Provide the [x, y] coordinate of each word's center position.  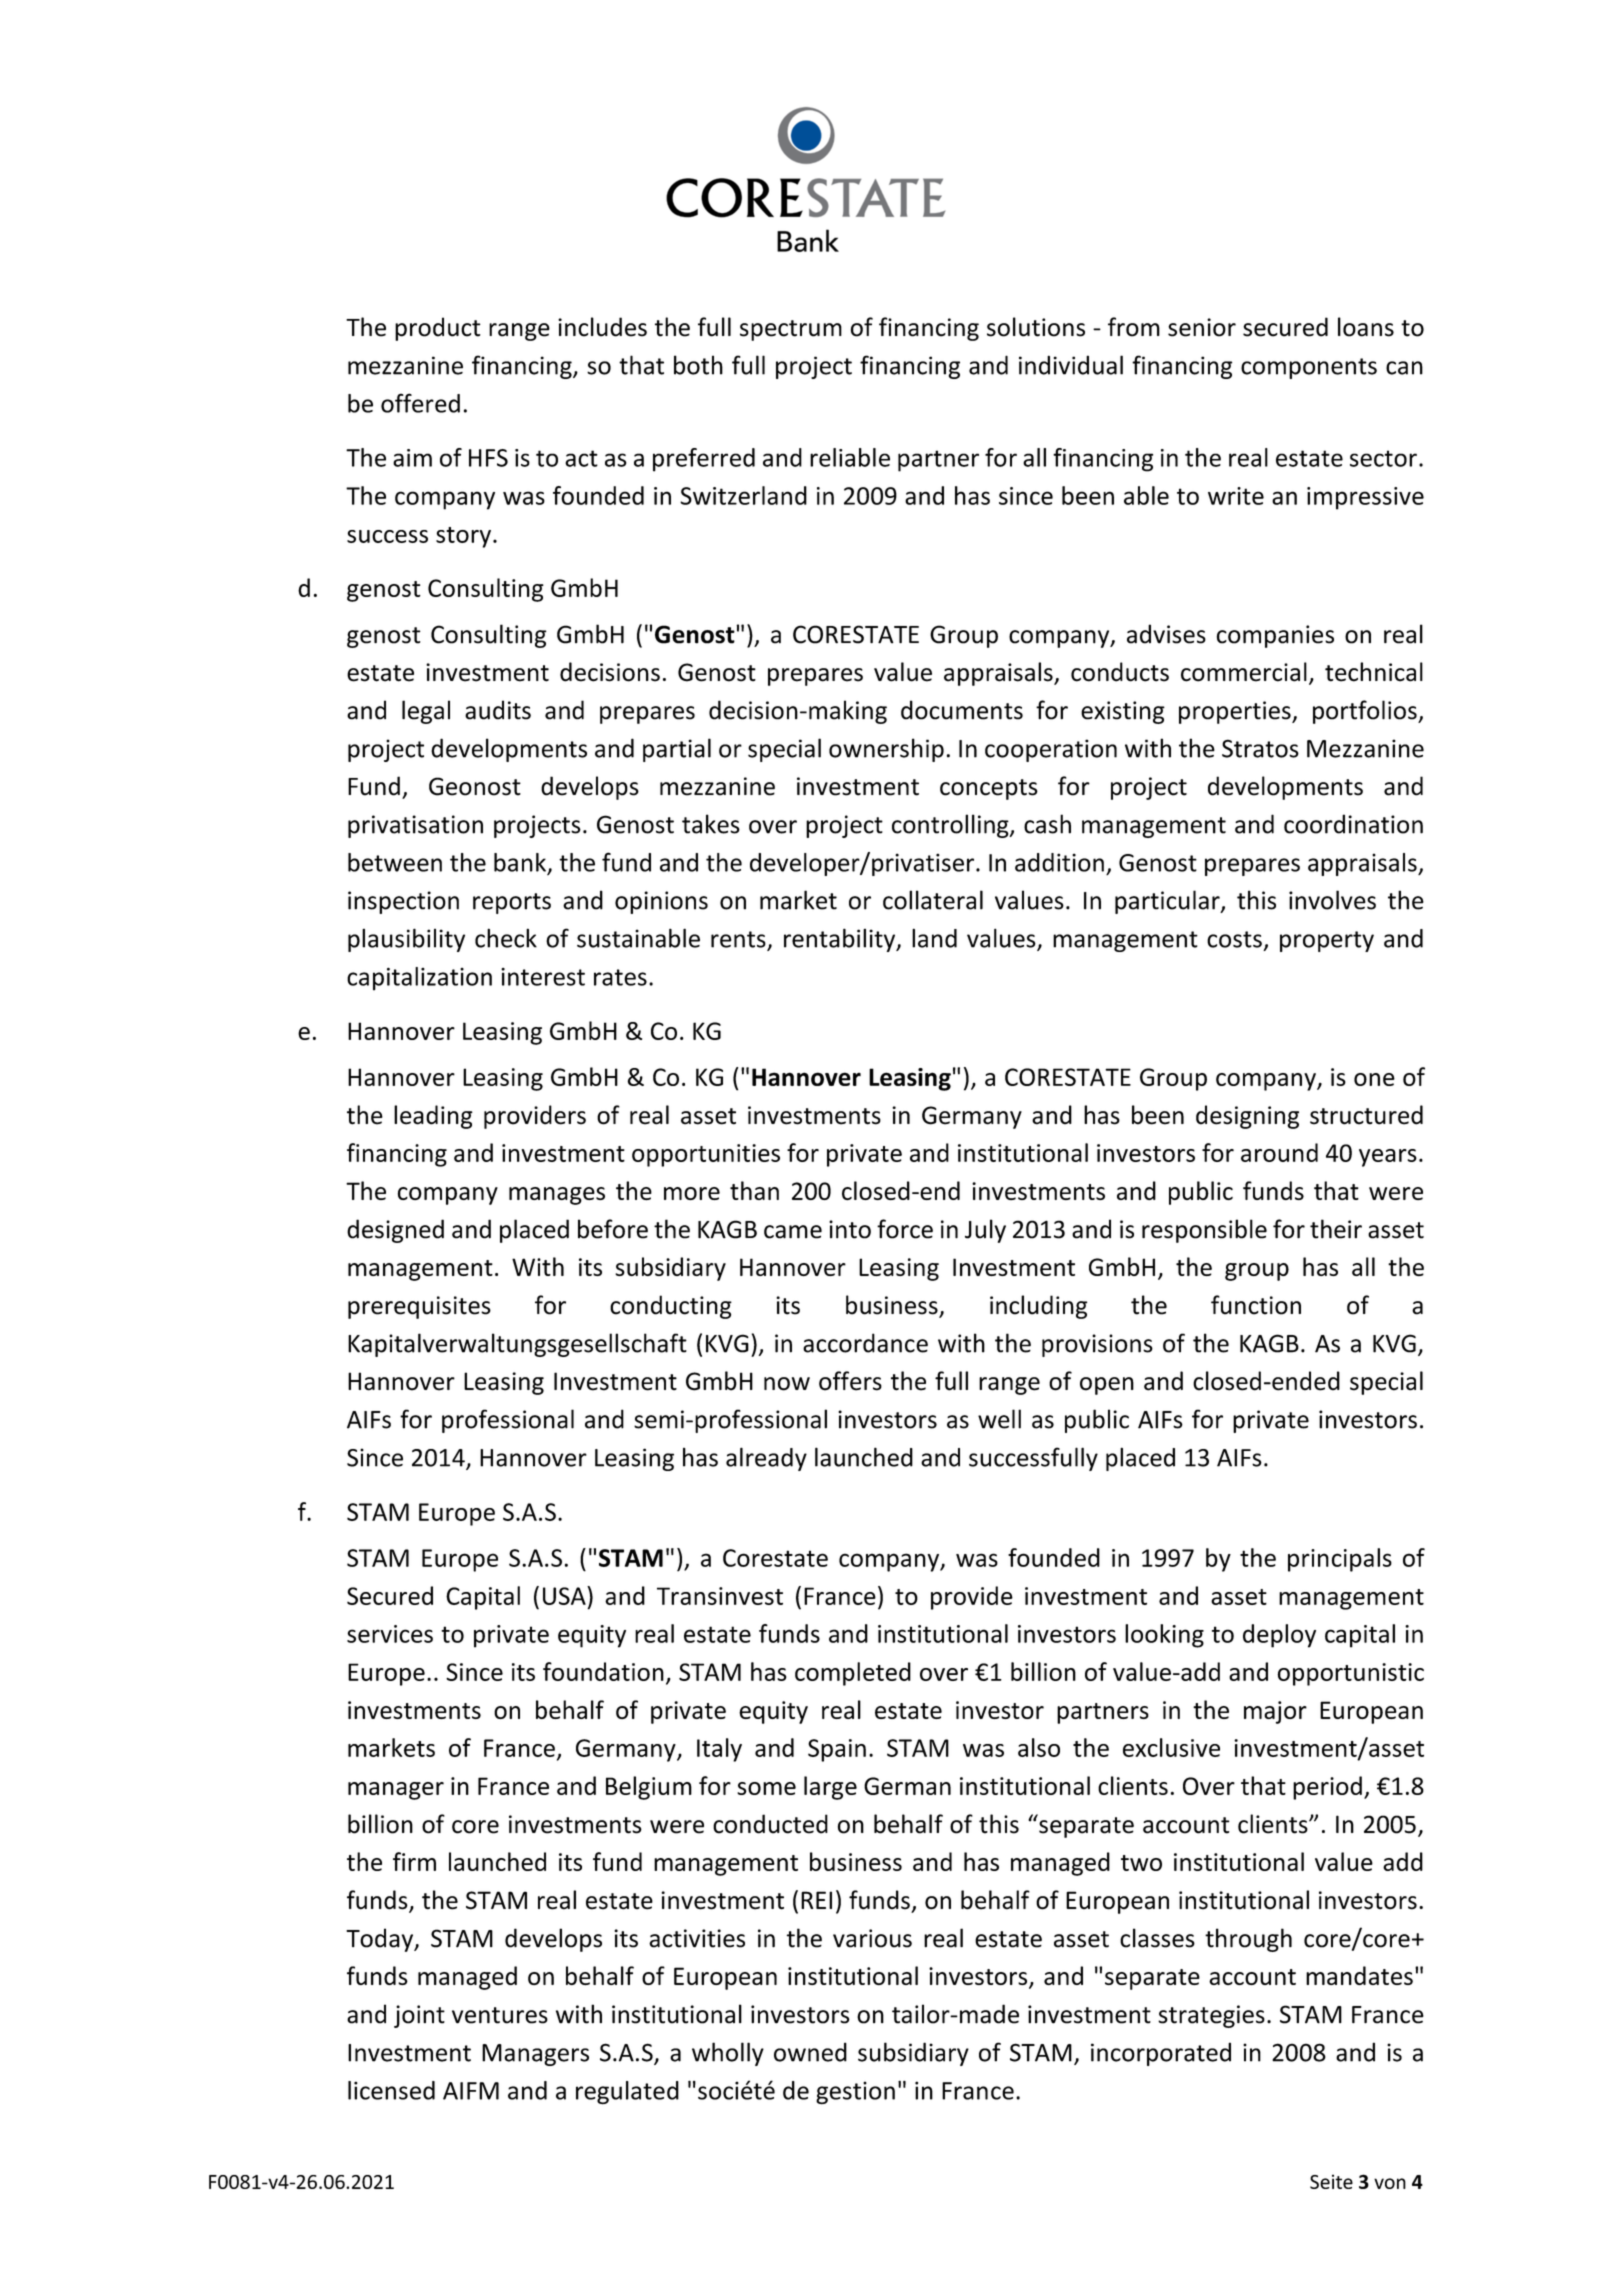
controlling [951, 826]
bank [520, 862]
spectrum [791, 330]
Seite [1331, 2181]
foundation [603, 1671]
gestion [855, 2093]
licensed [391, 2090]
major [1275, 1712]
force [905, 1229]
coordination [1353, 824]
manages [557, 1196]
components [1309, 368]
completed [853, 1674]
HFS [488, 458]
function [1256, 1305]
